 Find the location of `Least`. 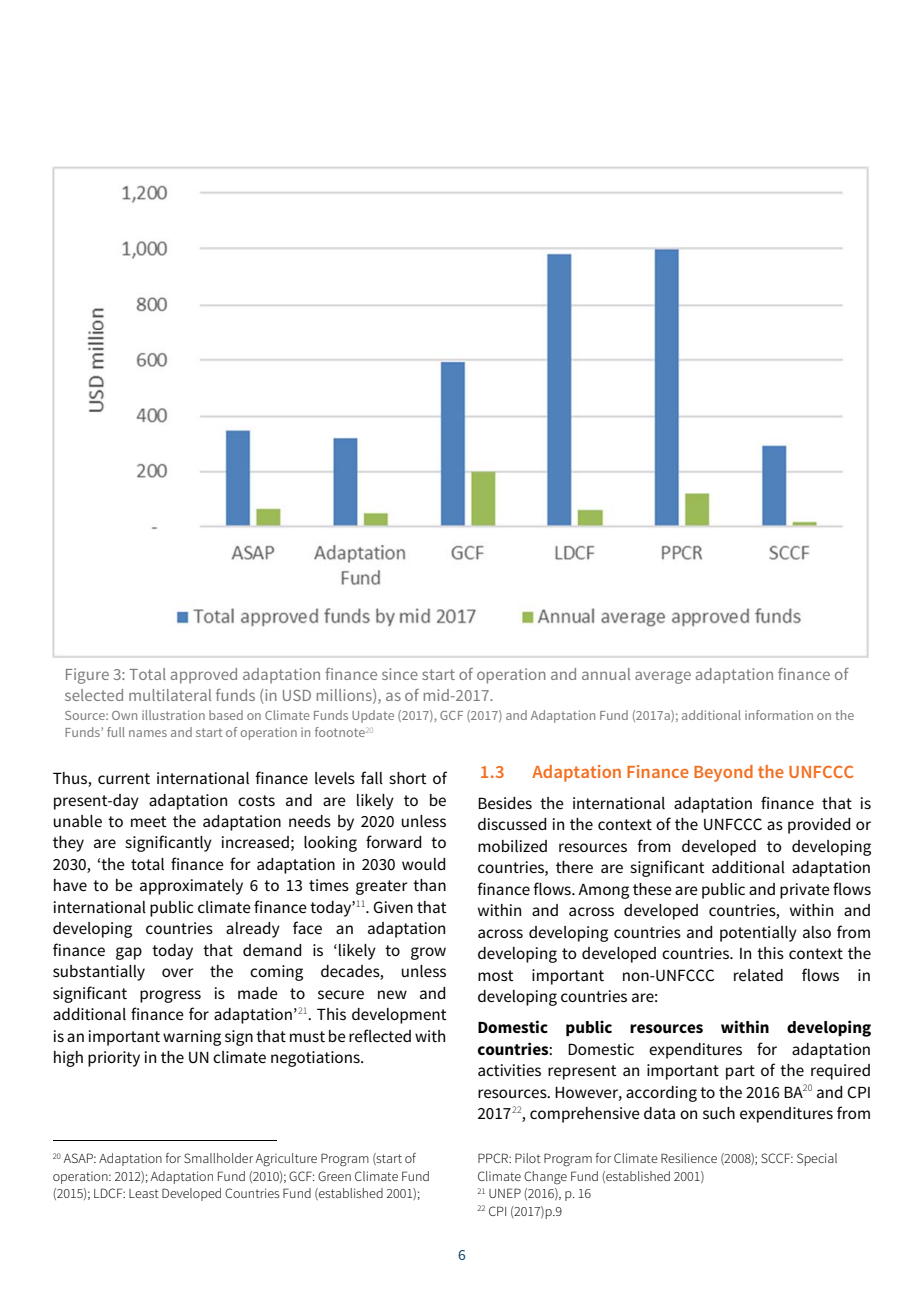

Least is located at coordinates (144, 1193).
